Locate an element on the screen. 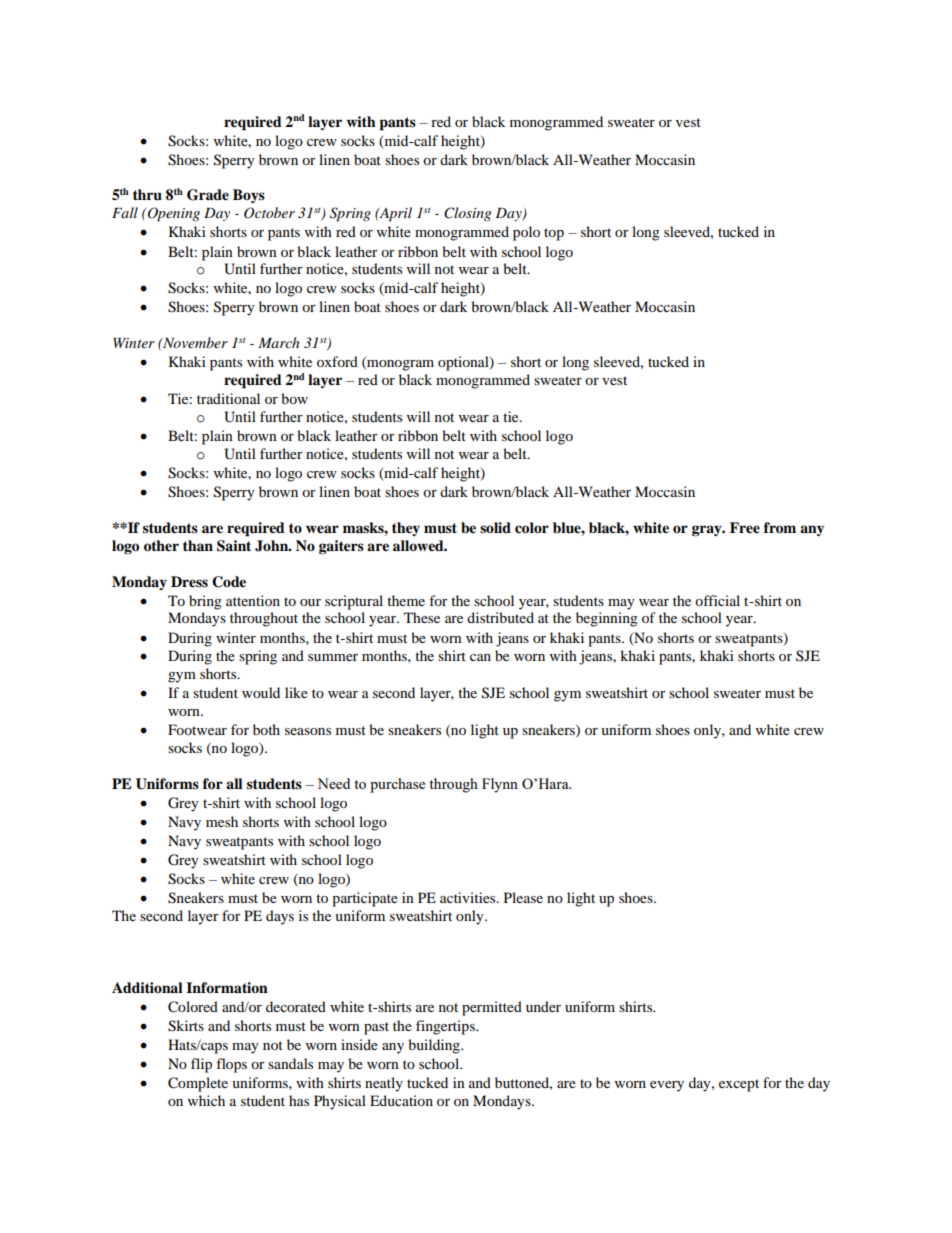 This screenshot has width=952, height=1233. every is located at coordinates (667, 1086).
